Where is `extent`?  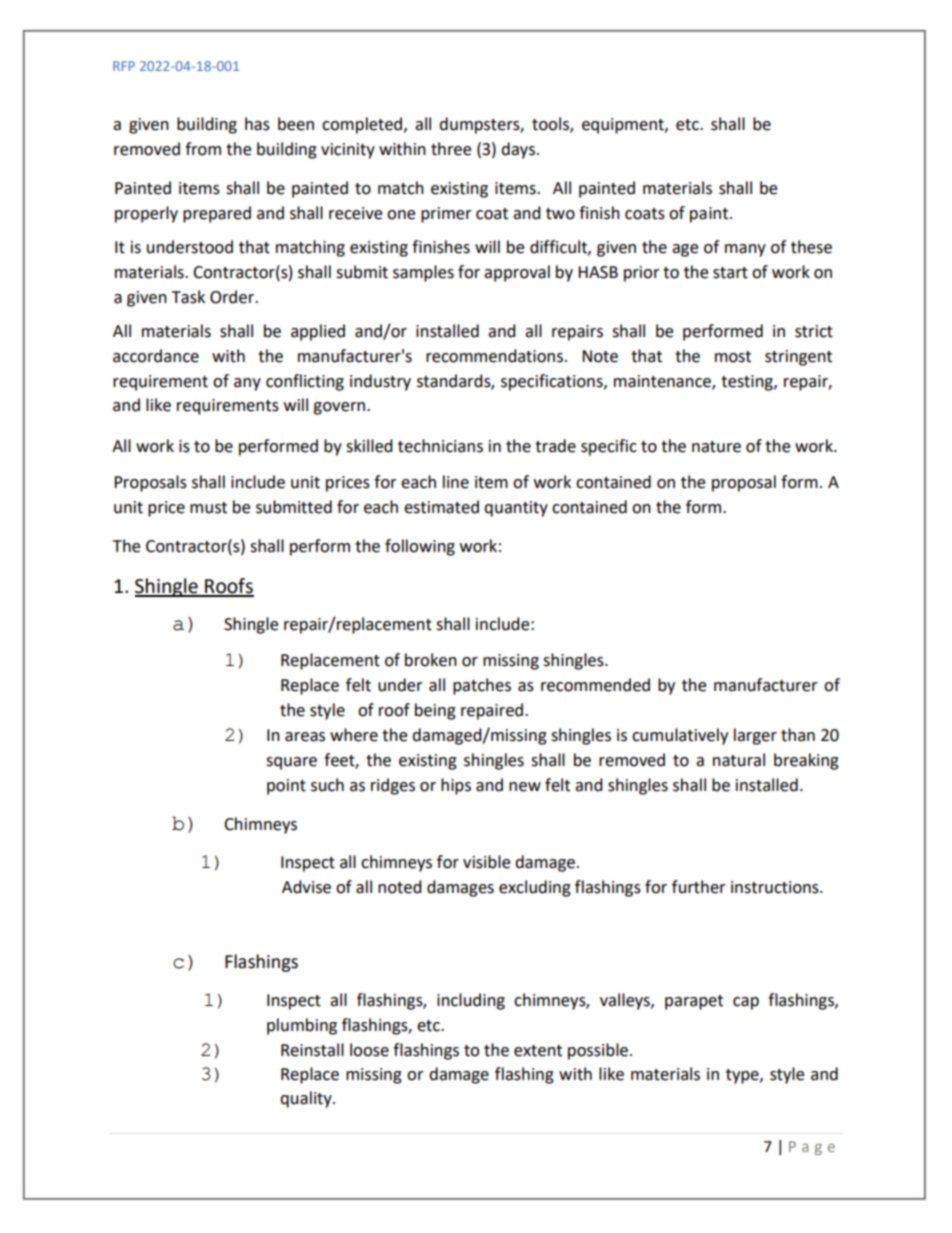 extent is located at coordinates (538, 1051).
